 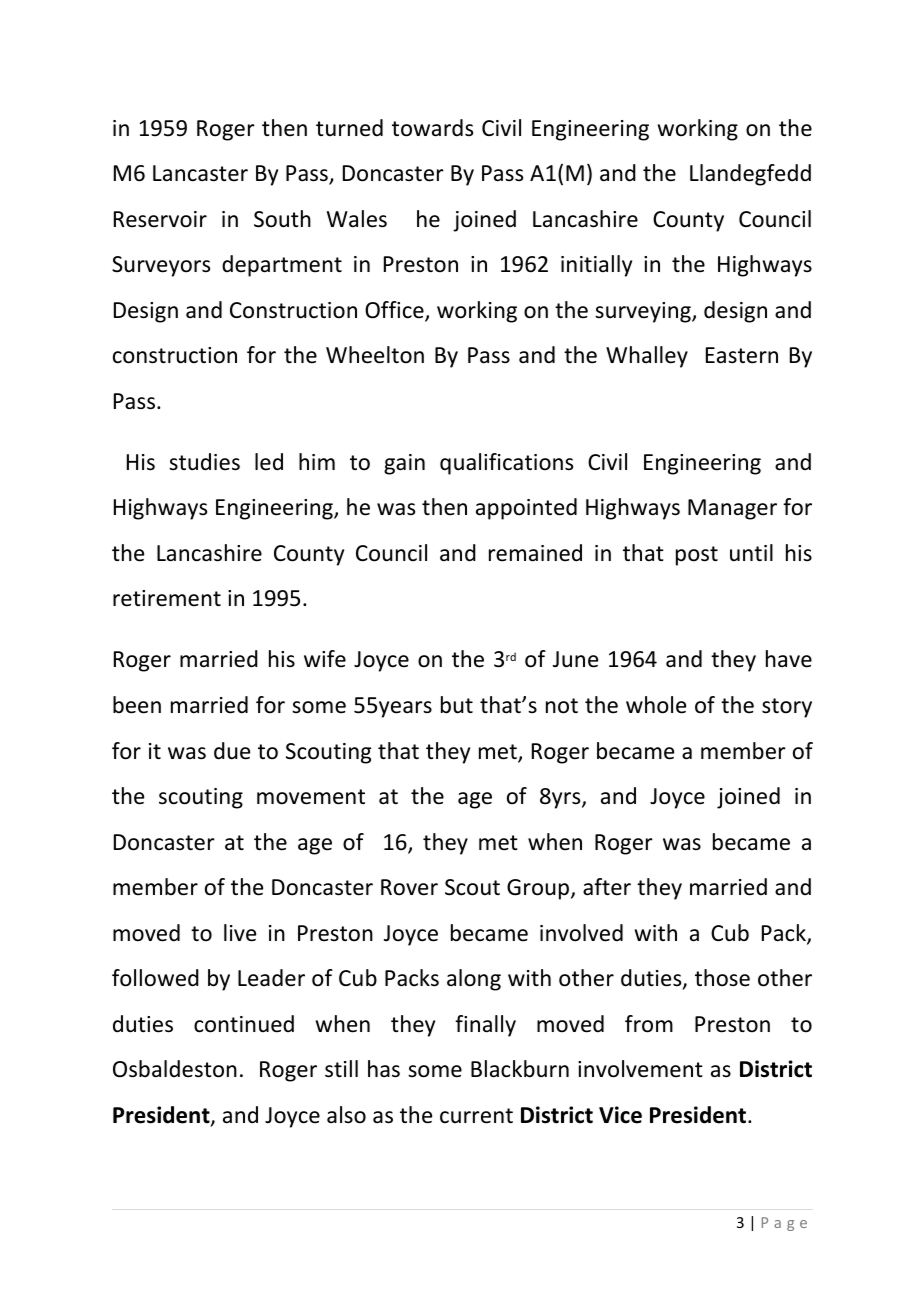 What do you see at coordinates (476, 1116) in the image?
I see `current` at bounding box center [476, 1116].
